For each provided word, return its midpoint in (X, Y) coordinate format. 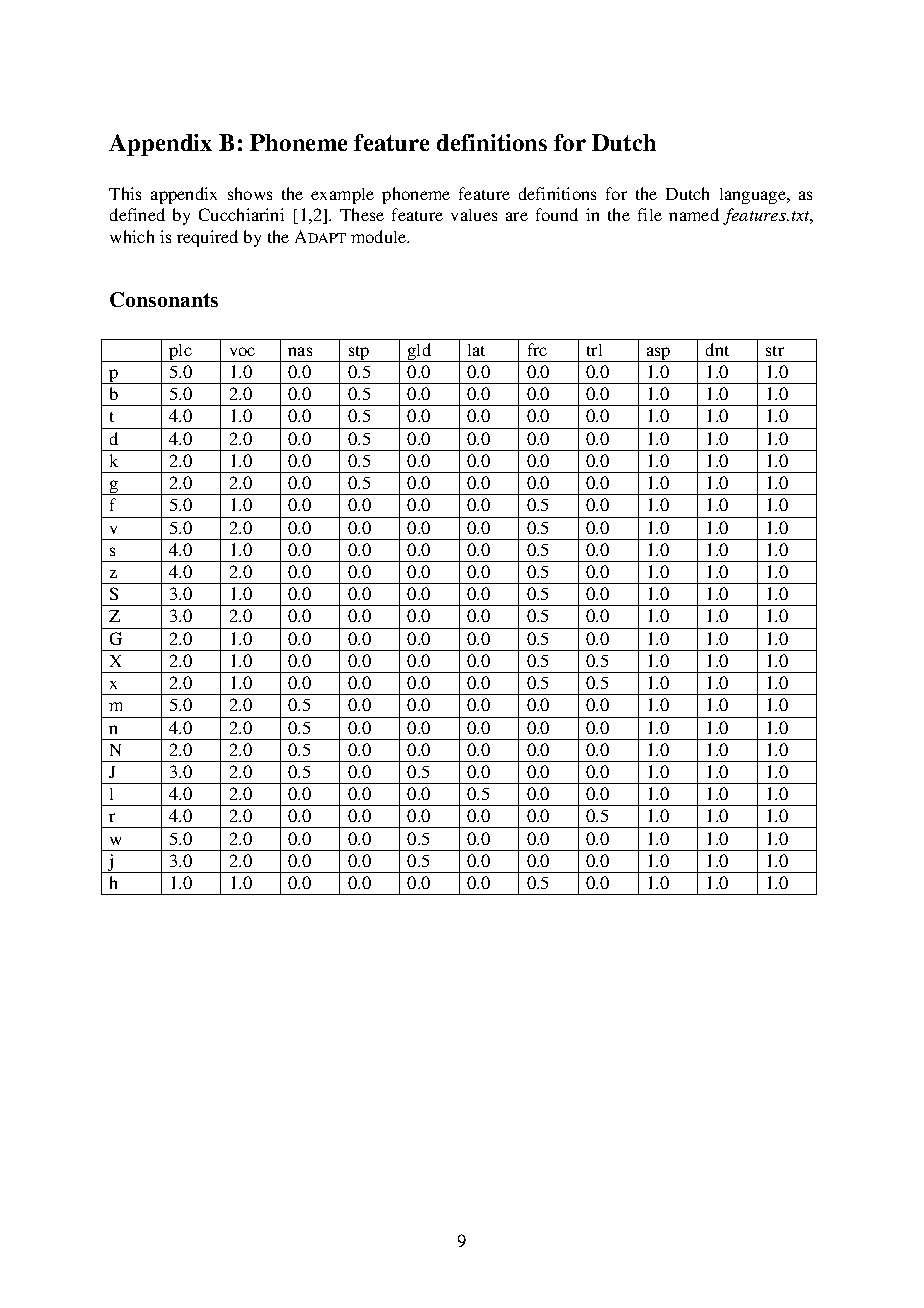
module (380, 236)
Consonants (164, 299)
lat (476, 350)
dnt (717, 349)
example (342, 196)
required (207, 238)
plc (180, 353)
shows (250, 193)
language (754, 196)
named (694, 214)
